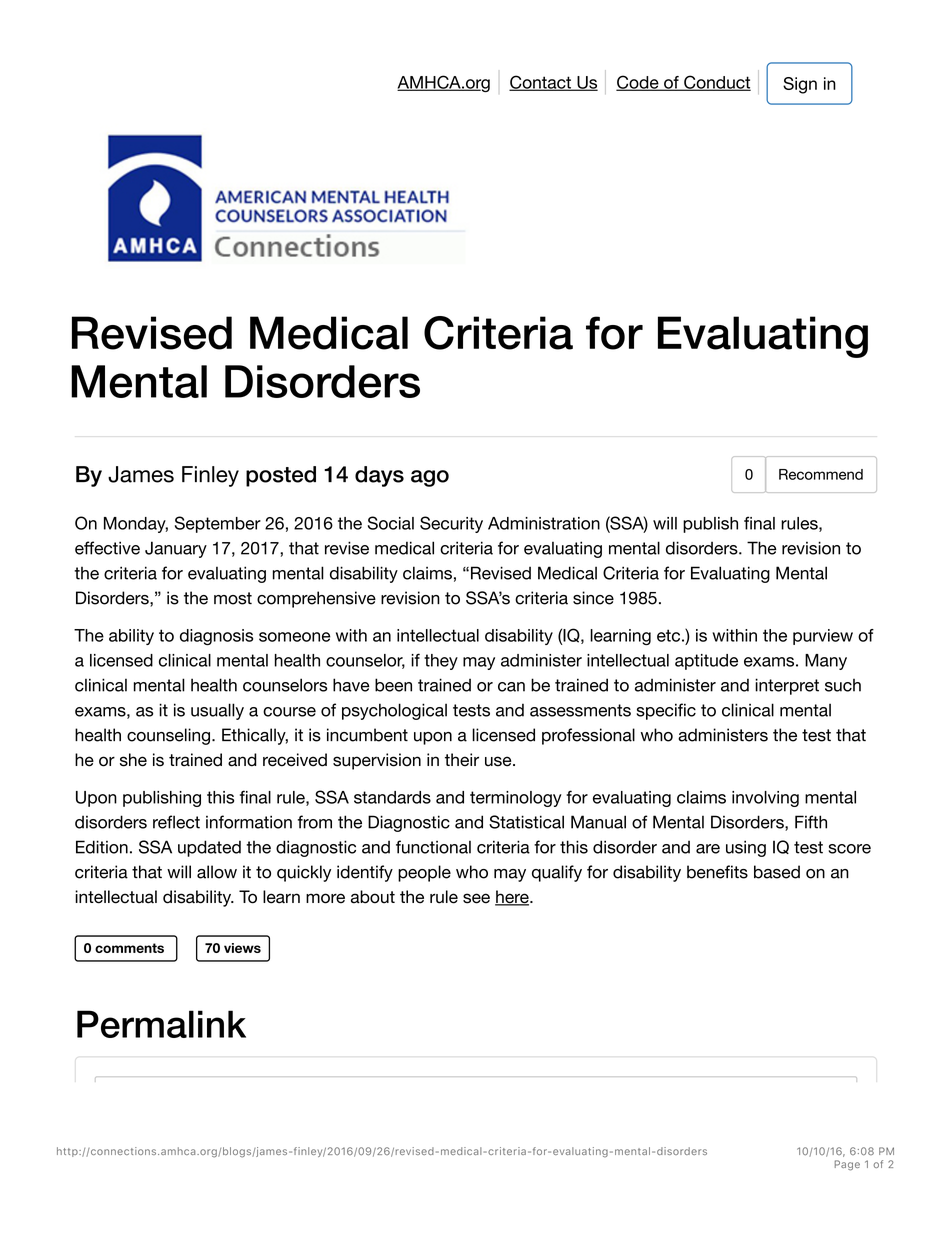 The width and height of the image is (952, 1233). Describe the element at coordinates (847, 1165) in the image. I see `Page` at that location.
